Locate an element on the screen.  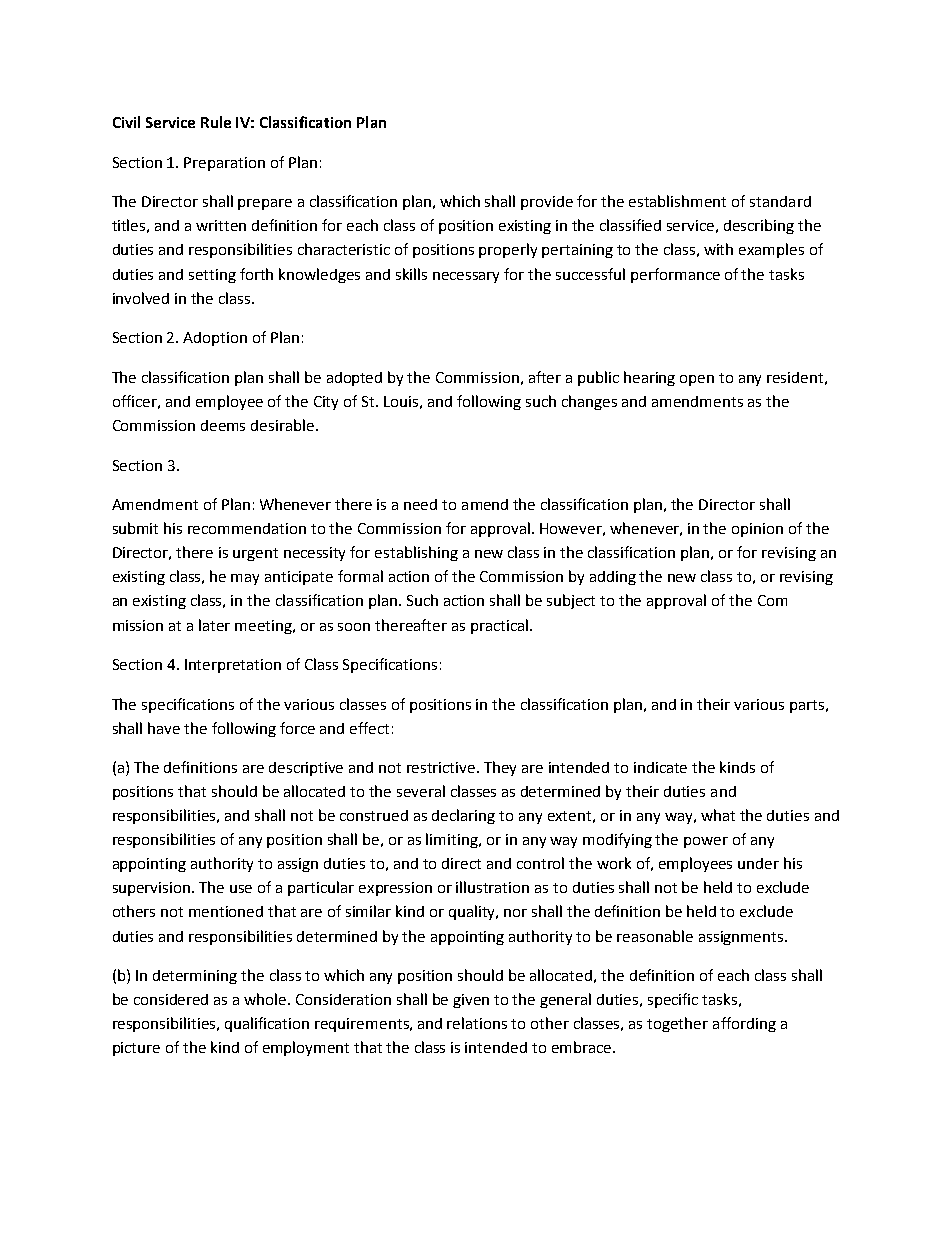
provide is located at coordinates (547, 203).
